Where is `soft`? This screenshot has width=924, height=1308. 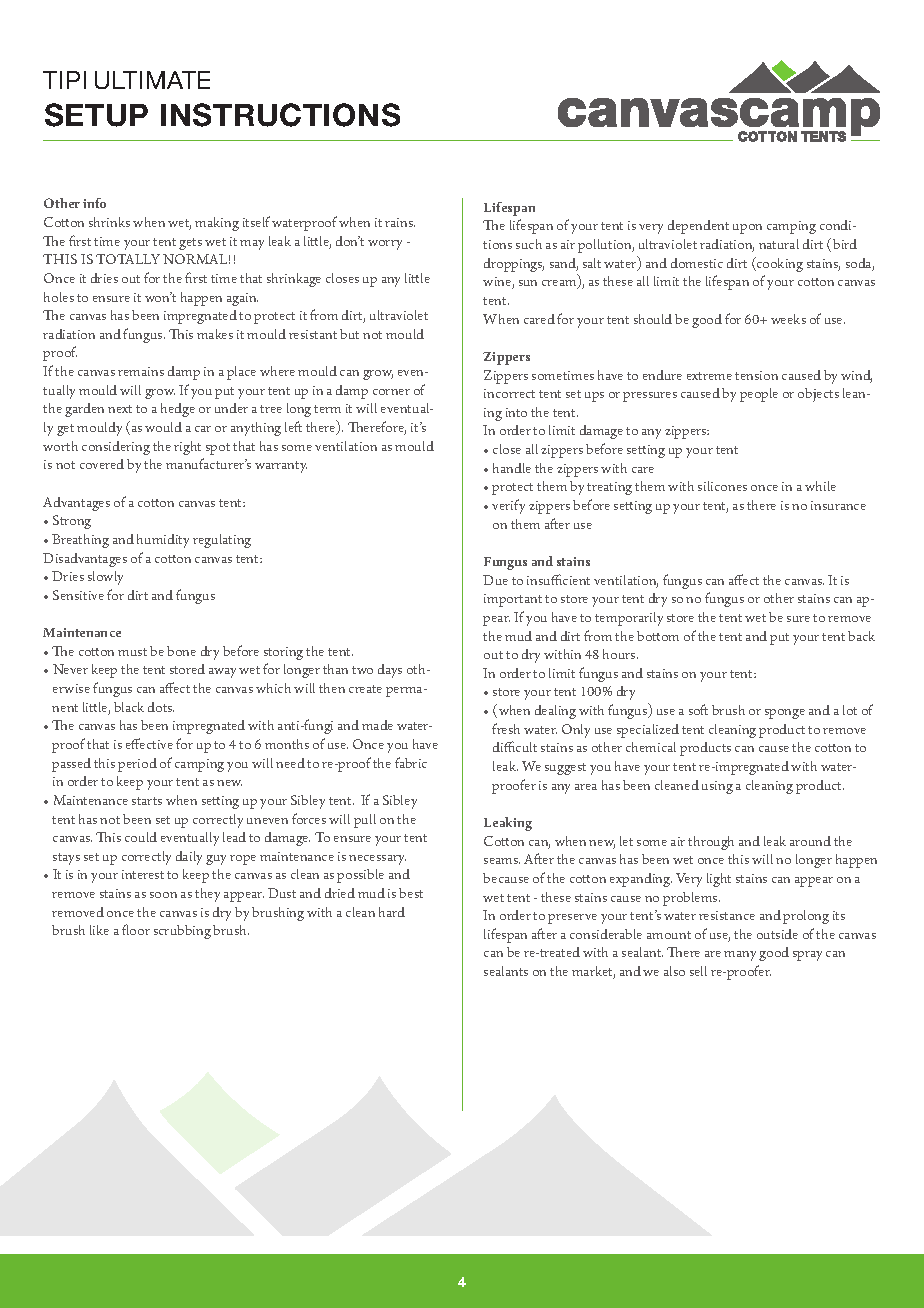 soft is located at coordinates (698, 709).
